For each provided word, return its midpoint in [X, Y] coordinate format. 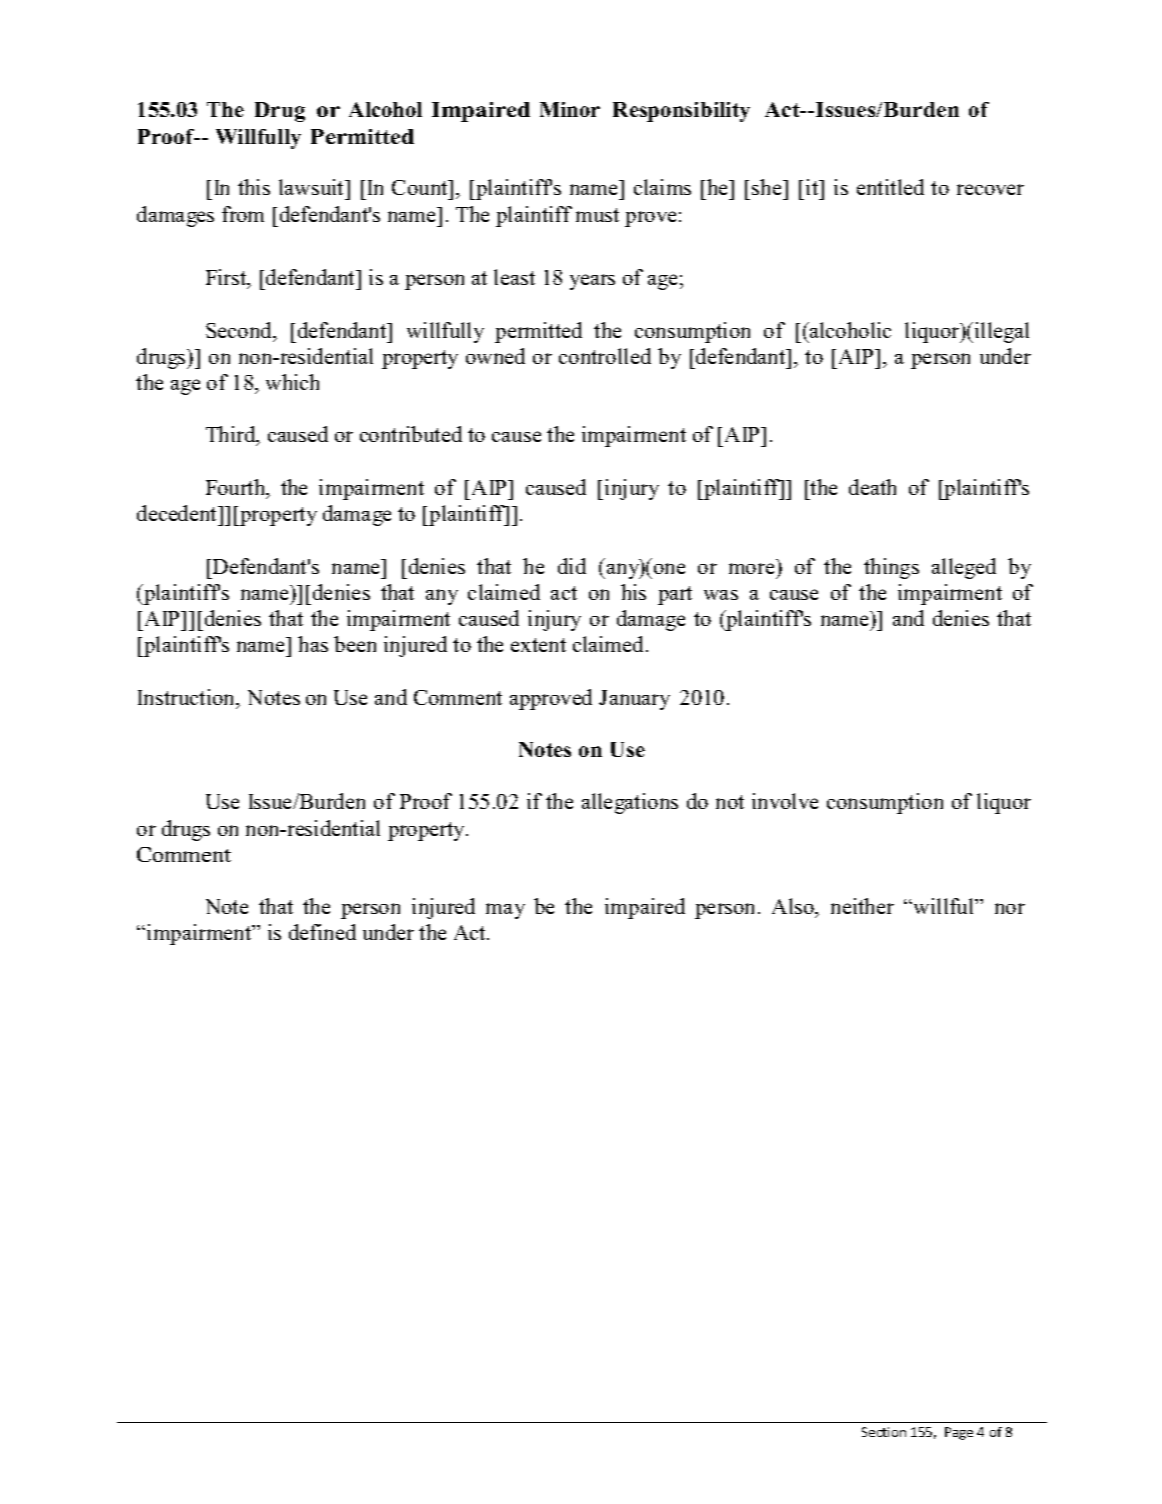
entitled [890, 187]
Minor [570, 109]
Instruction [188, 698]
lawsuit [313, 187]
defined [322, 932]
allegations [630, 803]
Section [884, 1432]
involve [785, 801]
